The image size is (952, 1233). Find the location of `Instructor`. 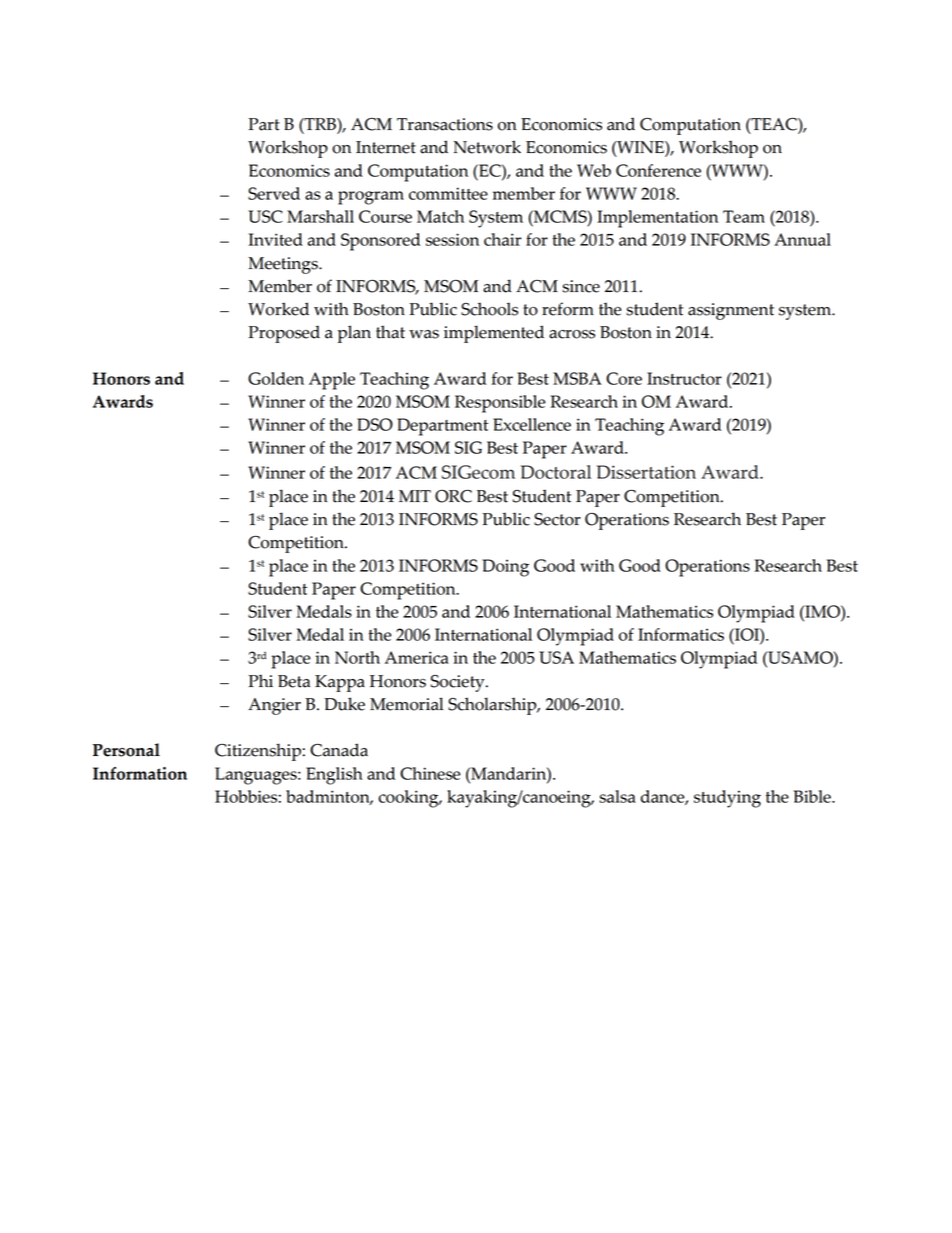

Instructor is located at coordinates (684, 378).
